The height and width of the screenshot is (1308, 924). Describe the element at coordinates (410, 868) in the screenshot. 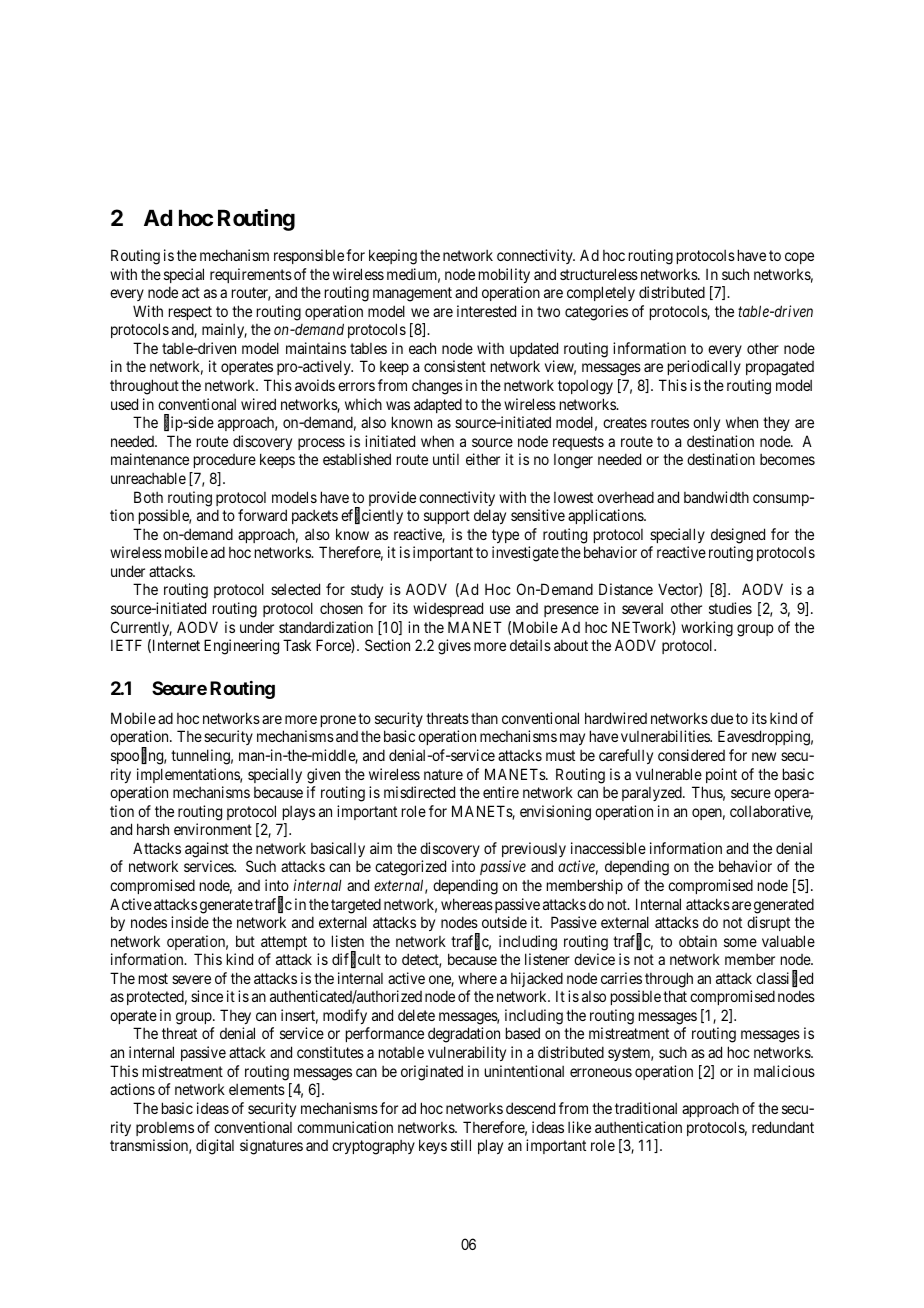

I see `categorized` at that location.
